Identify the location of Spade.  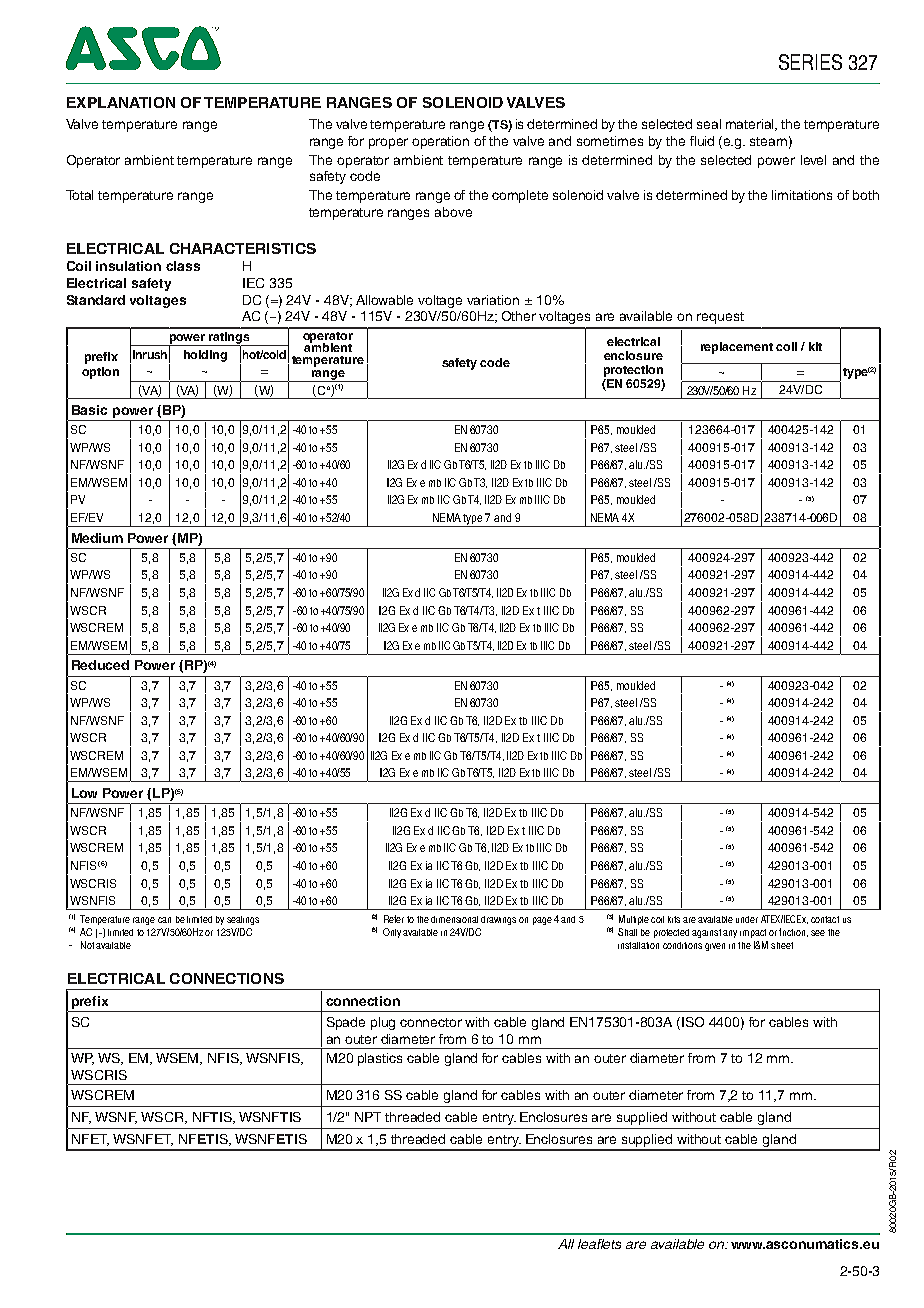
(346, 1023).
